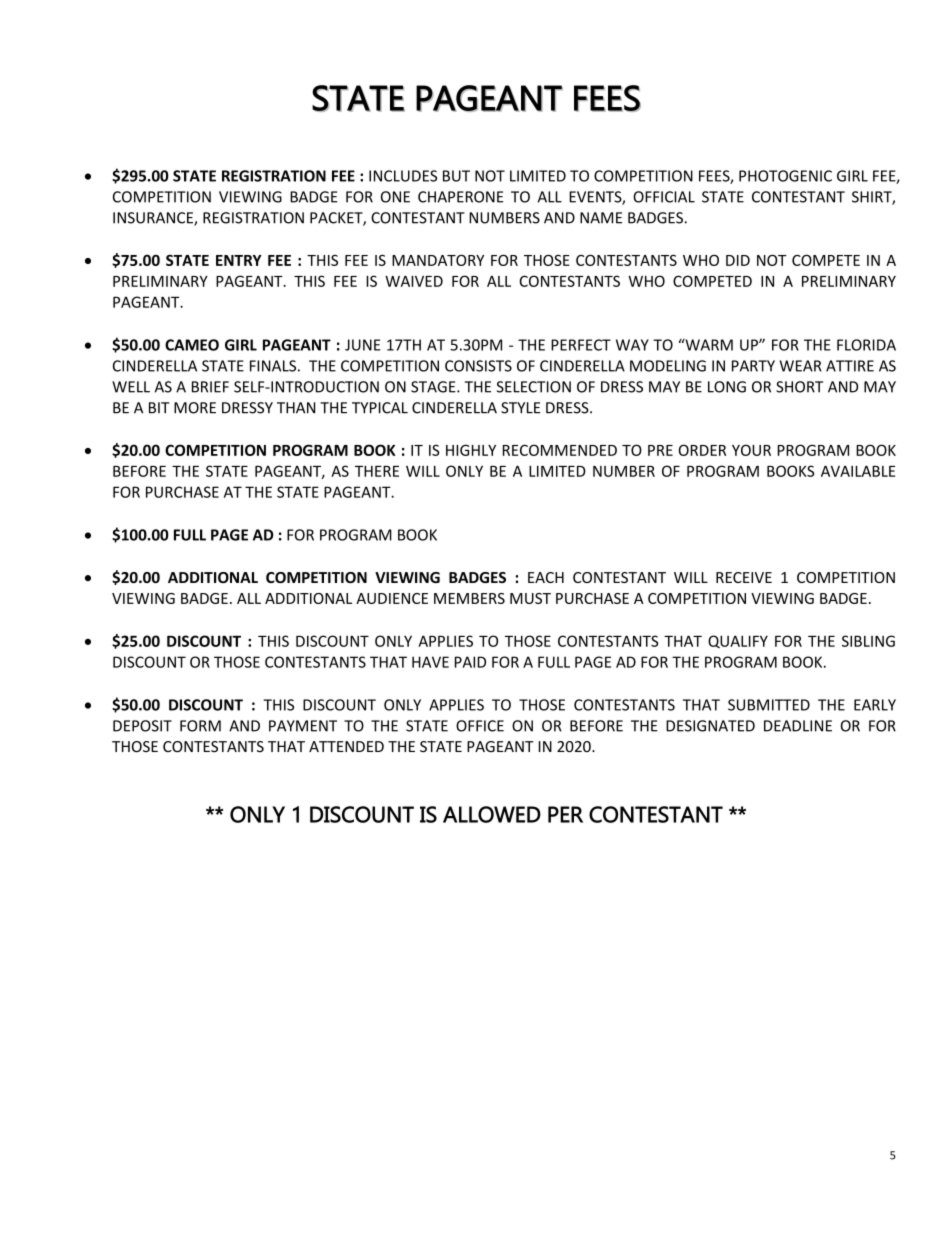  Describe the element at coordinates (392, 598) in the document. I see `AUDIENCE` at that location.
